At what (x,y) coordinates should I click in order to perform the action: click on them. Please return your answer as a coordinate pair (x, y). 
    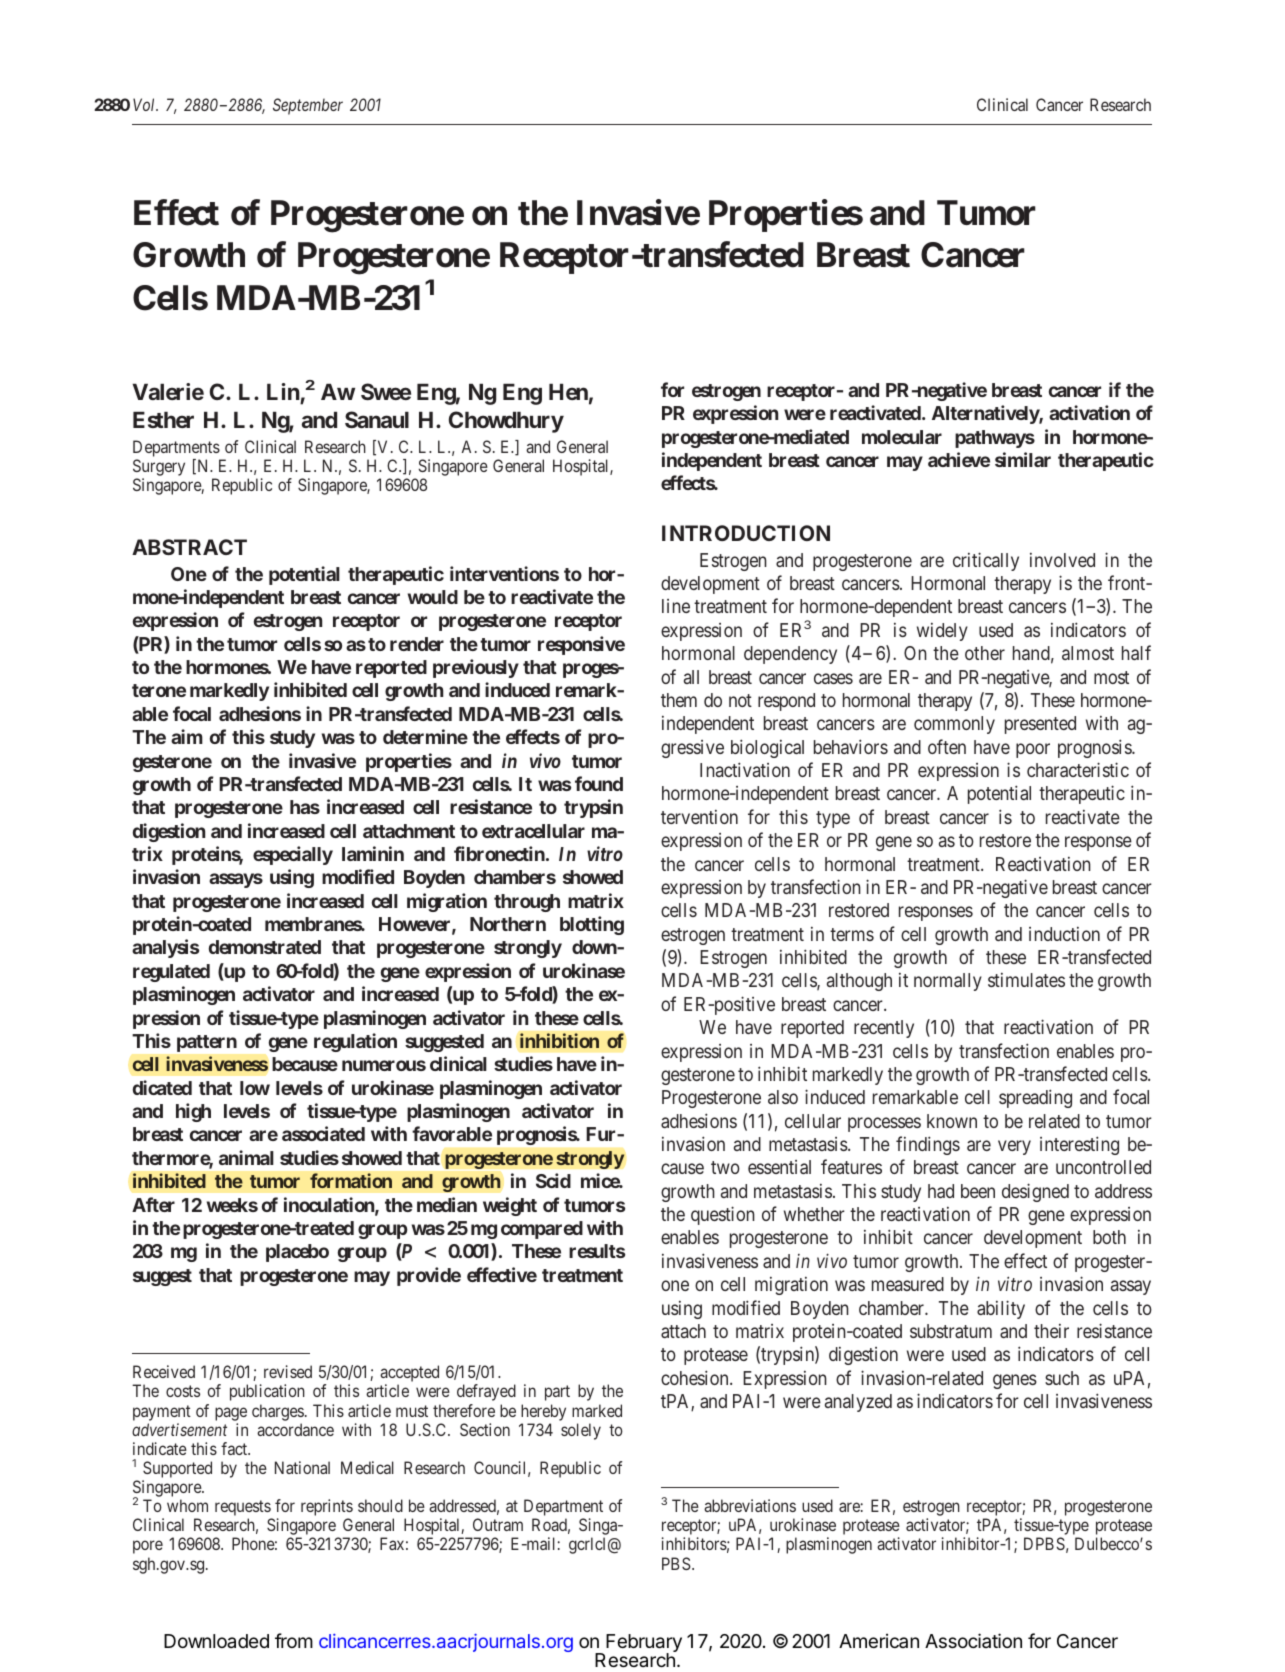
    Looking at the image, I should click on (679, 700).
